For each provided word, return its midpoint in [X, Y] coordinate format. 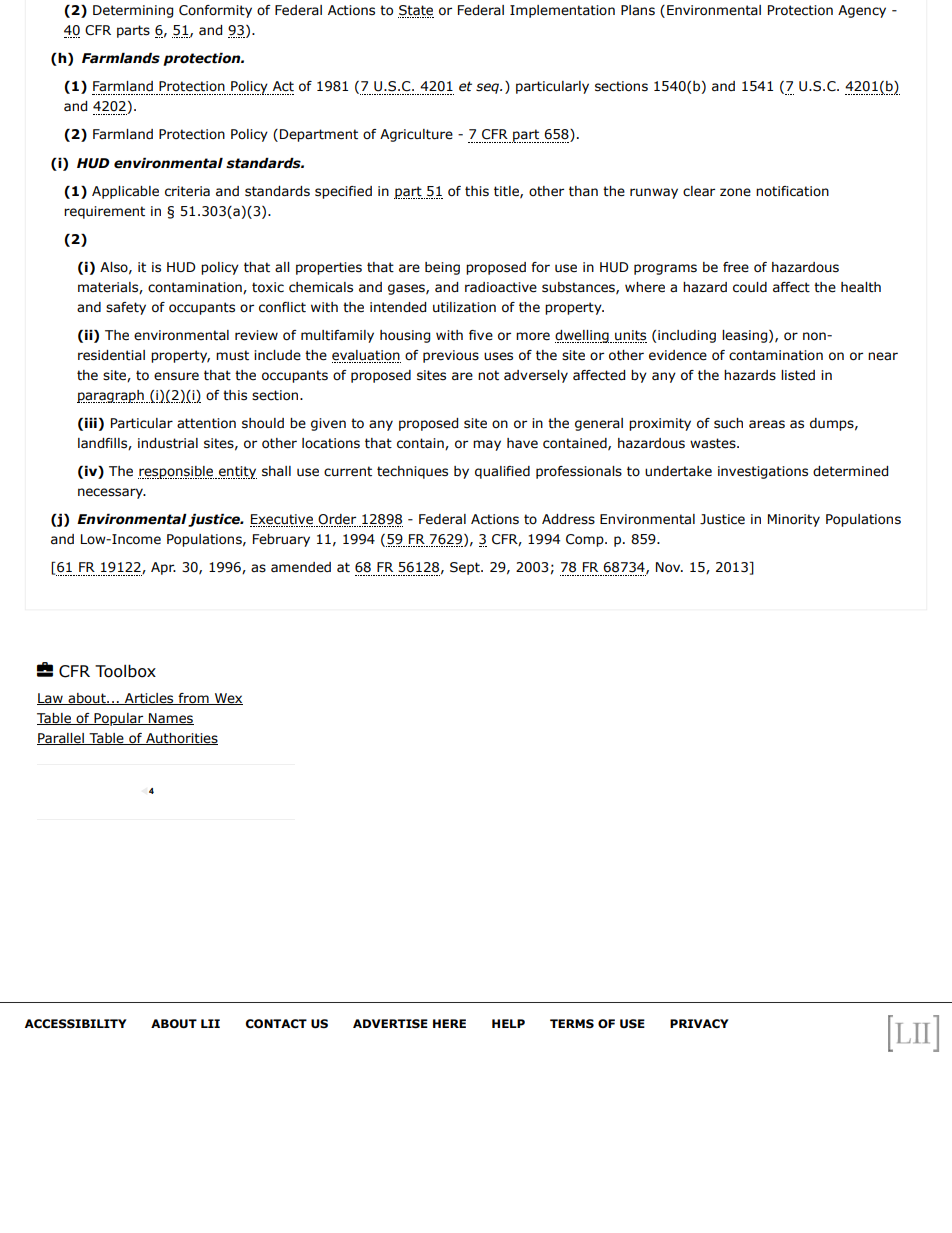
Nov [669, 567]
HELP [508, 1023]
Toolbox [125, 671]
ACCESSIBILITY [76, 1024]
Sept [466, 568]
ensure [176, 376]
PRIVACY [699, 1024]
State [416, 11]
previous [451, 356]
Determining [133, 11]
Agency [862, 11]
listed [798, 375]
